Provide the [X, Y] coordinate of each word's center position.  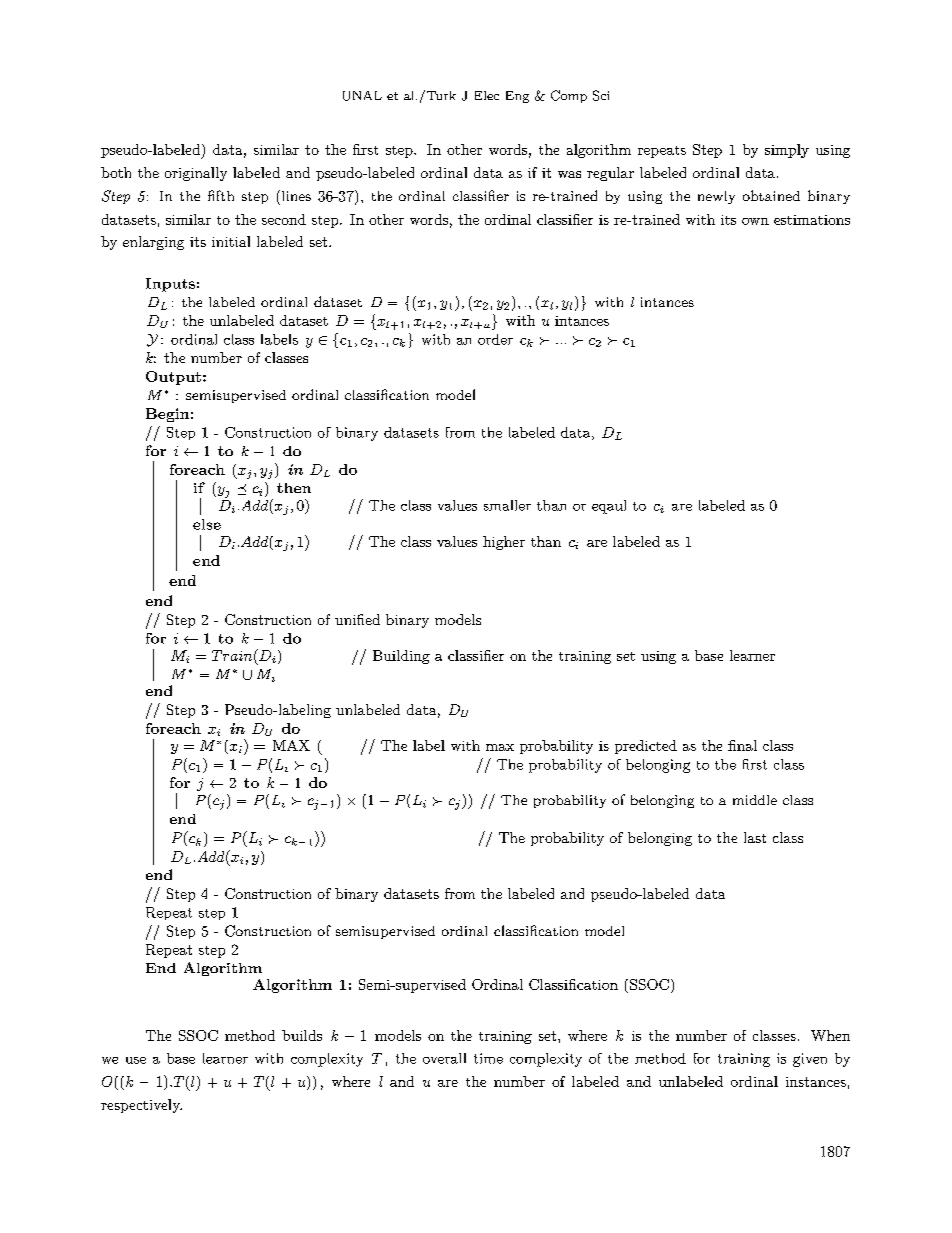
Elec [487, 95]
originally [196, 174]
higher [504, 543]
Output [173, 378]
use [136, 1060]
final [742, 745]
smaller [507, 505]
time [488, 1058]
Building [401, 657]
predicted [646, 747]
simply [787, 151]
